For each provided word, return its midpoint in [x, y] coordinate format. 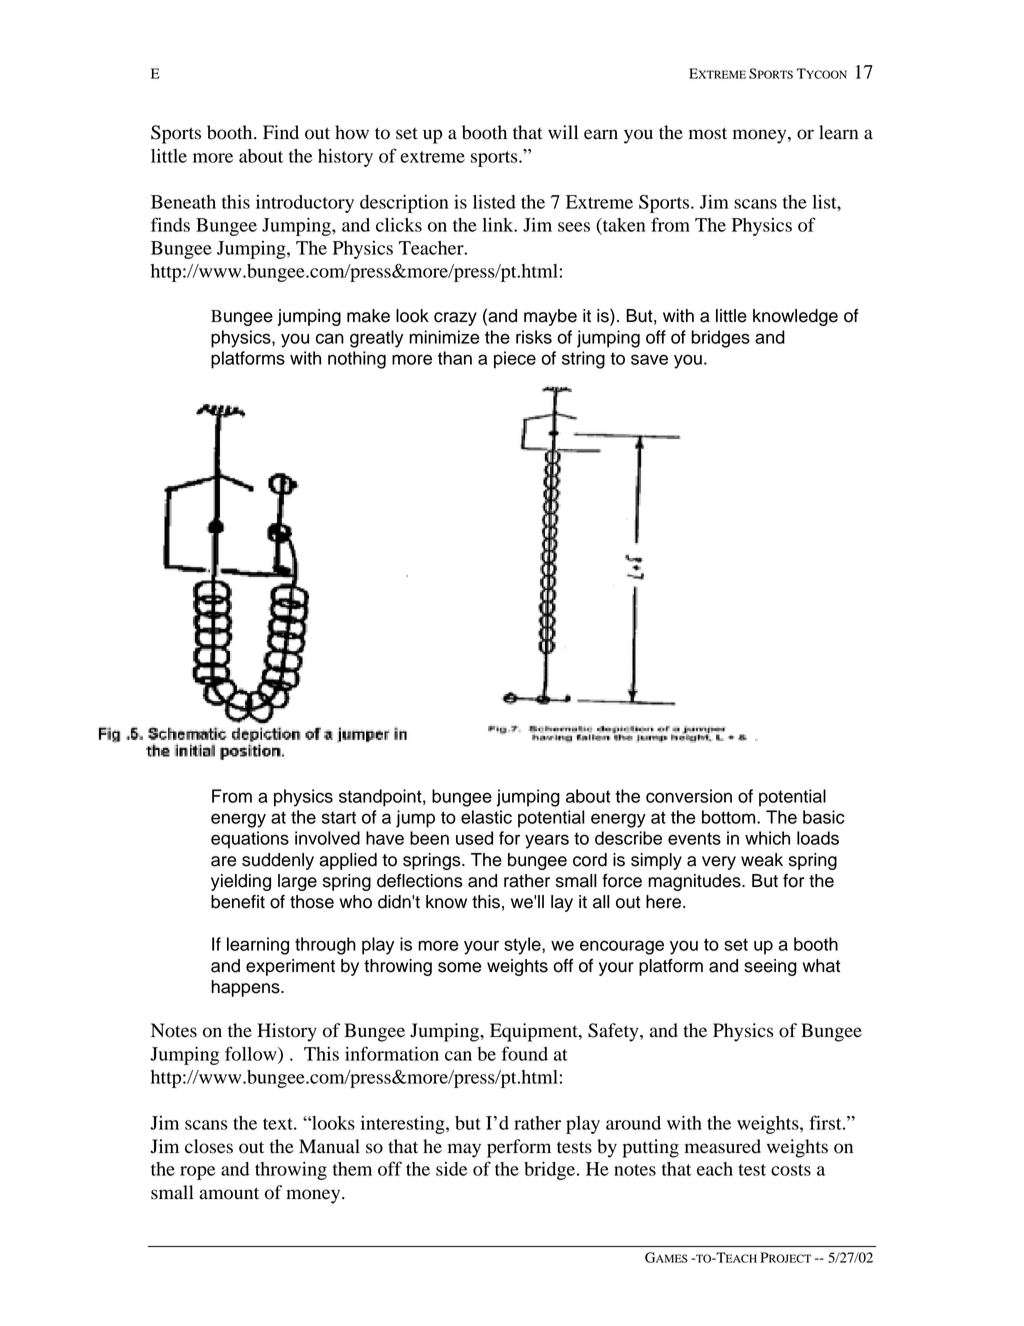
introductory [305, 204]
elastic [486, 817]
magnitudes [695, 882]
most [708, 133]
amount [229, 1193]
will [563, 132]
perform [519, 1148]
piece [515, 360]
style [523, 946]
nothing [357, 360]
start [339, 817]
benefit [238, 902]
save [649, 359]
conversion [689, 796]
